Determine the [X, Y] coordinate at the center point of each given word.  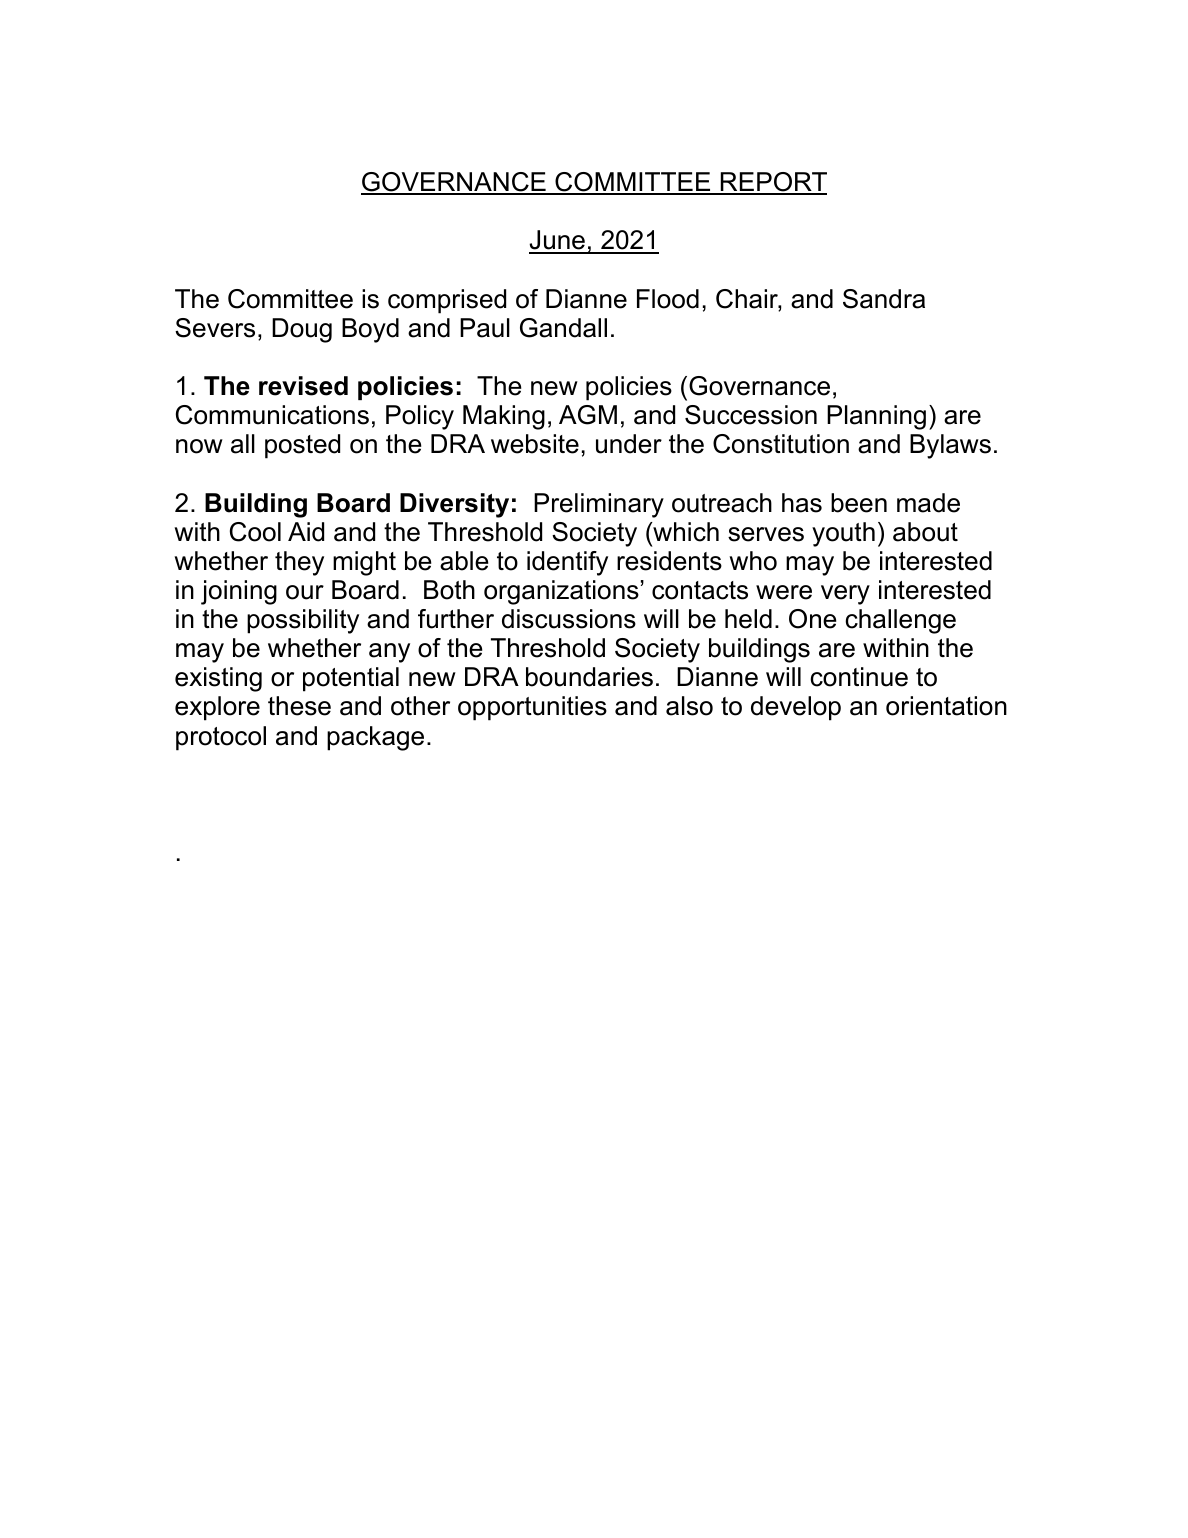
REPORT [773, 183]
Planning [876, 417]
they [299, 563]
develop [796, 708]
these [299, 706]
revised [303, 386]
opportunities [532, 708]
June [558, 241]
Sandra [884, 299]
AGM [588, 415]
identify [567, 563]
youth [843, 534]
